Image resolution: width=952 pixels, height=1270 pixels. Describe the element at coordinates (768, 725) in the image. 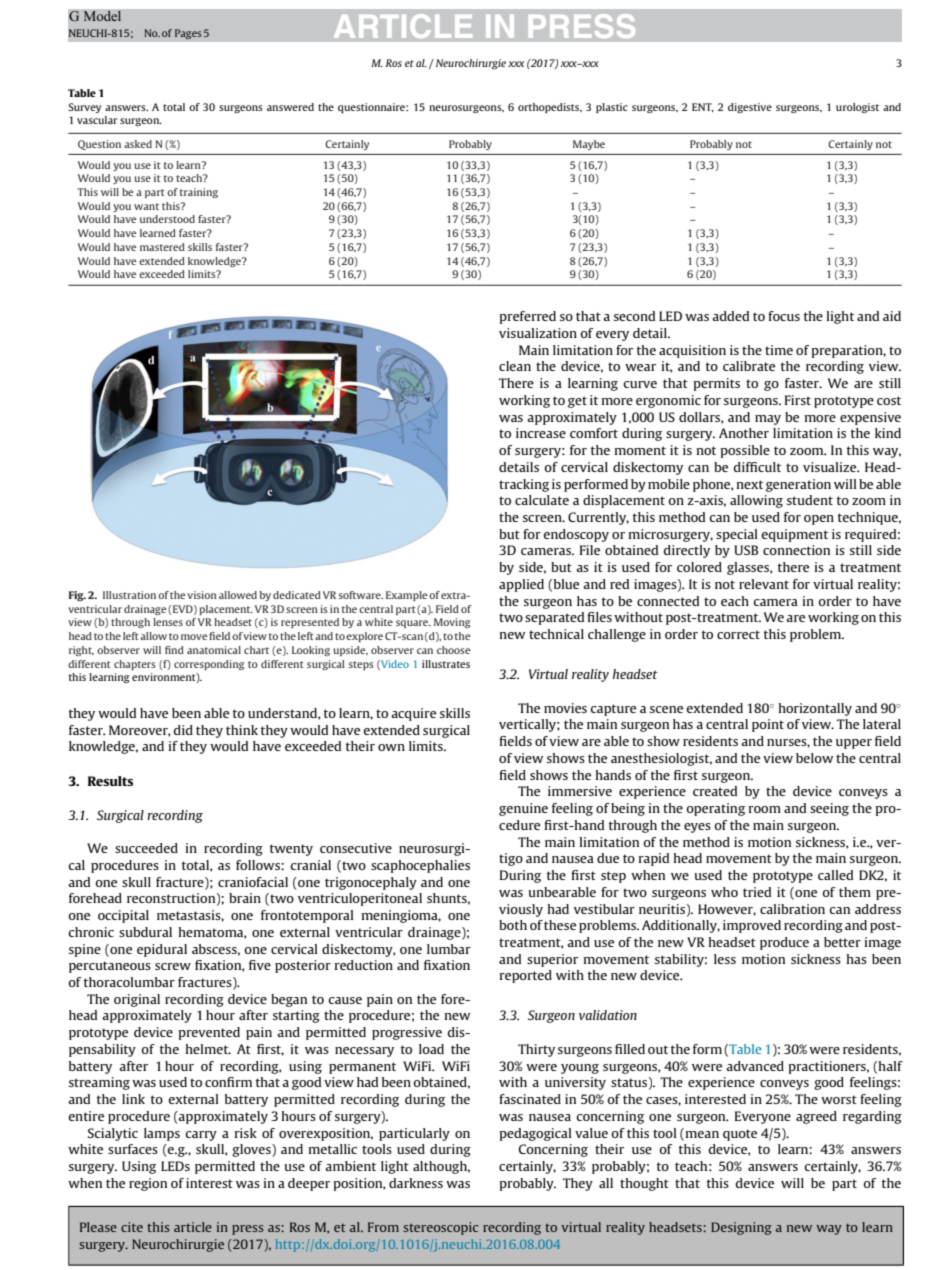

I see `point` at that location.
